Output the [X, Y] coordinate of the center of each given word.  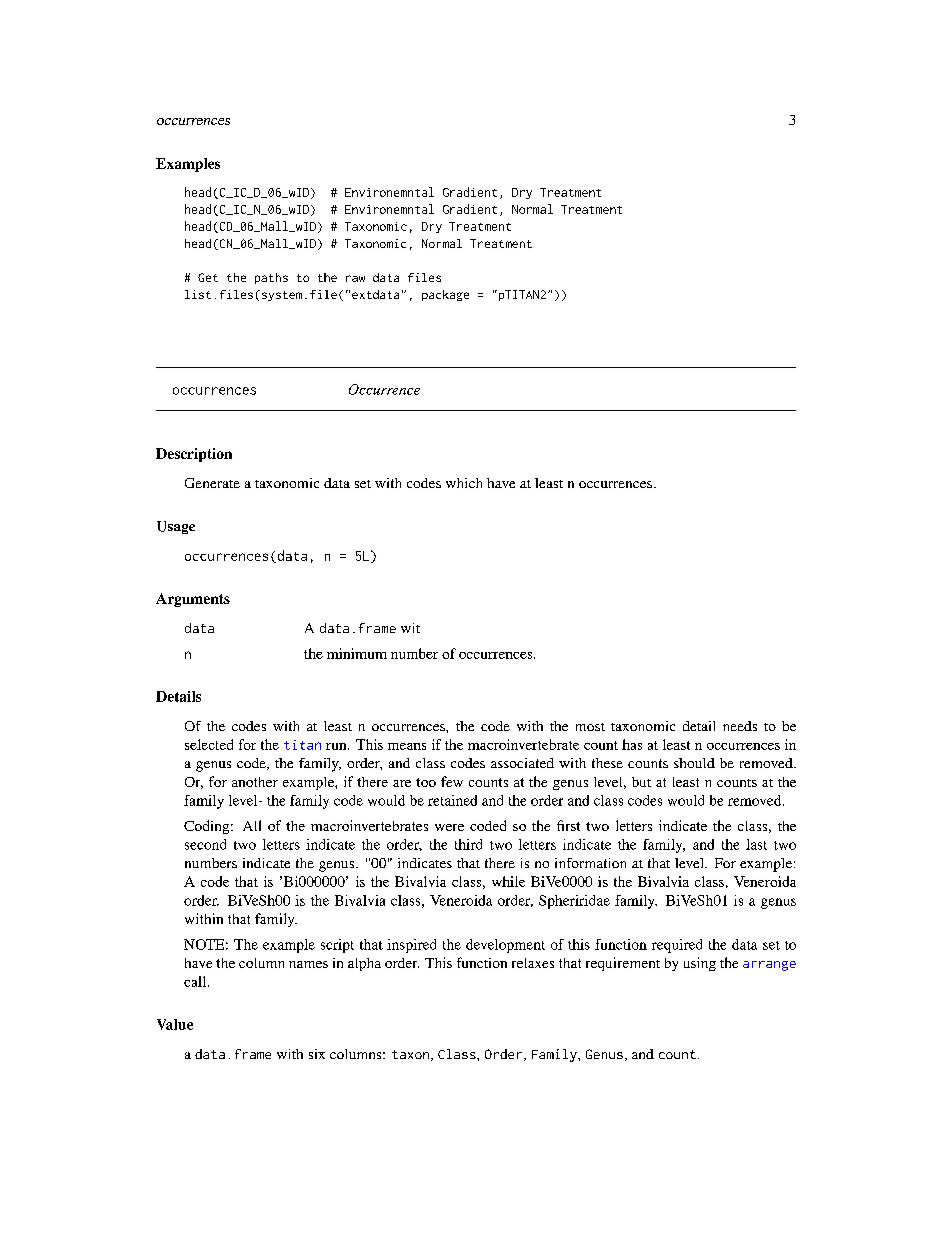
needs [740, 726]
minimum [357, 653]
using [700, 964]
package [445, 295]
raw [355, 278]
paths [271, 278]
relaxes [533, 963]
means [407, 746]
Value [175, 1024]
